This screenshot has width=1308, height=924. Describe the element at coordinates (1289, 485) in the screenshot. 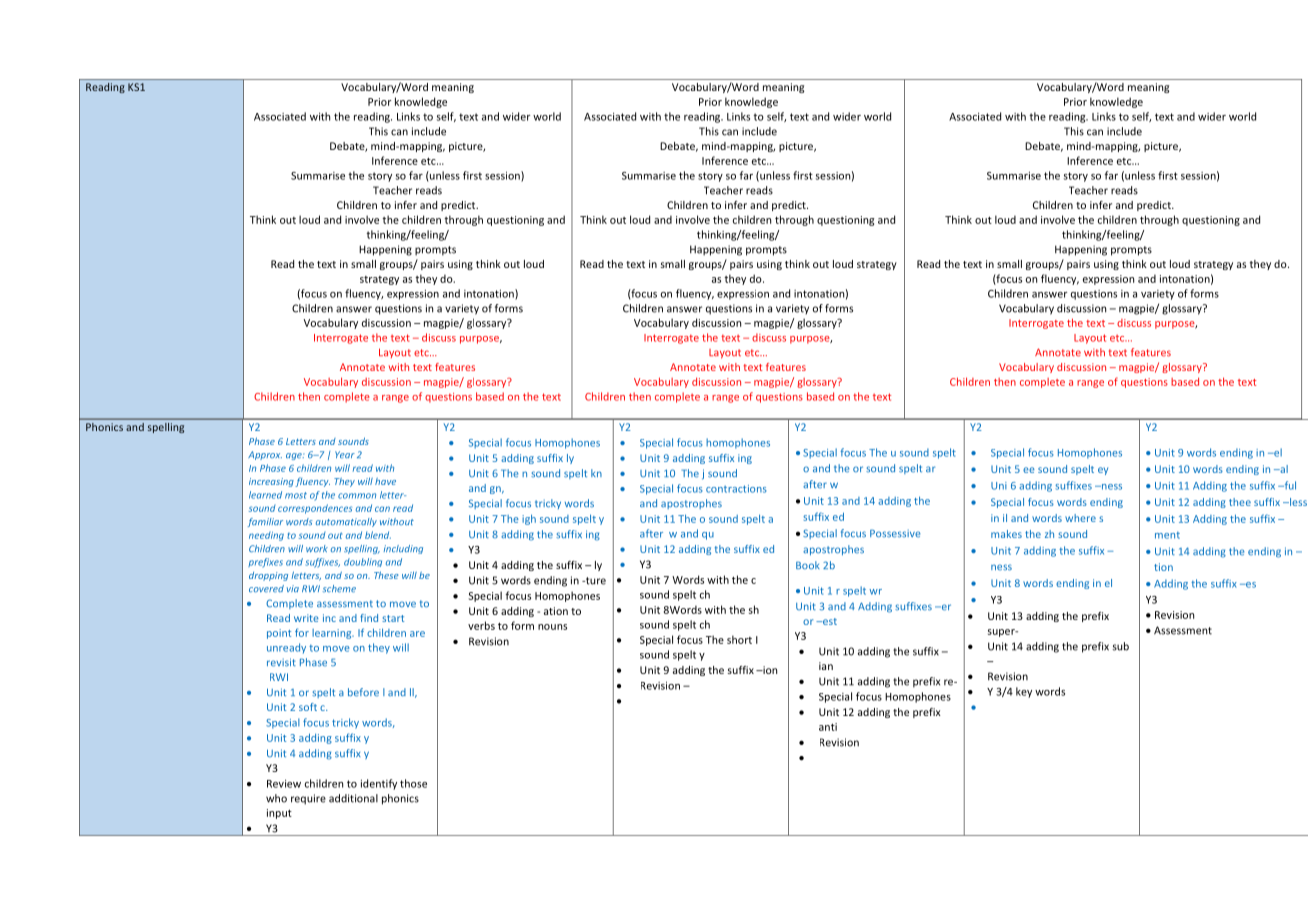

I see `ful` at that location.
